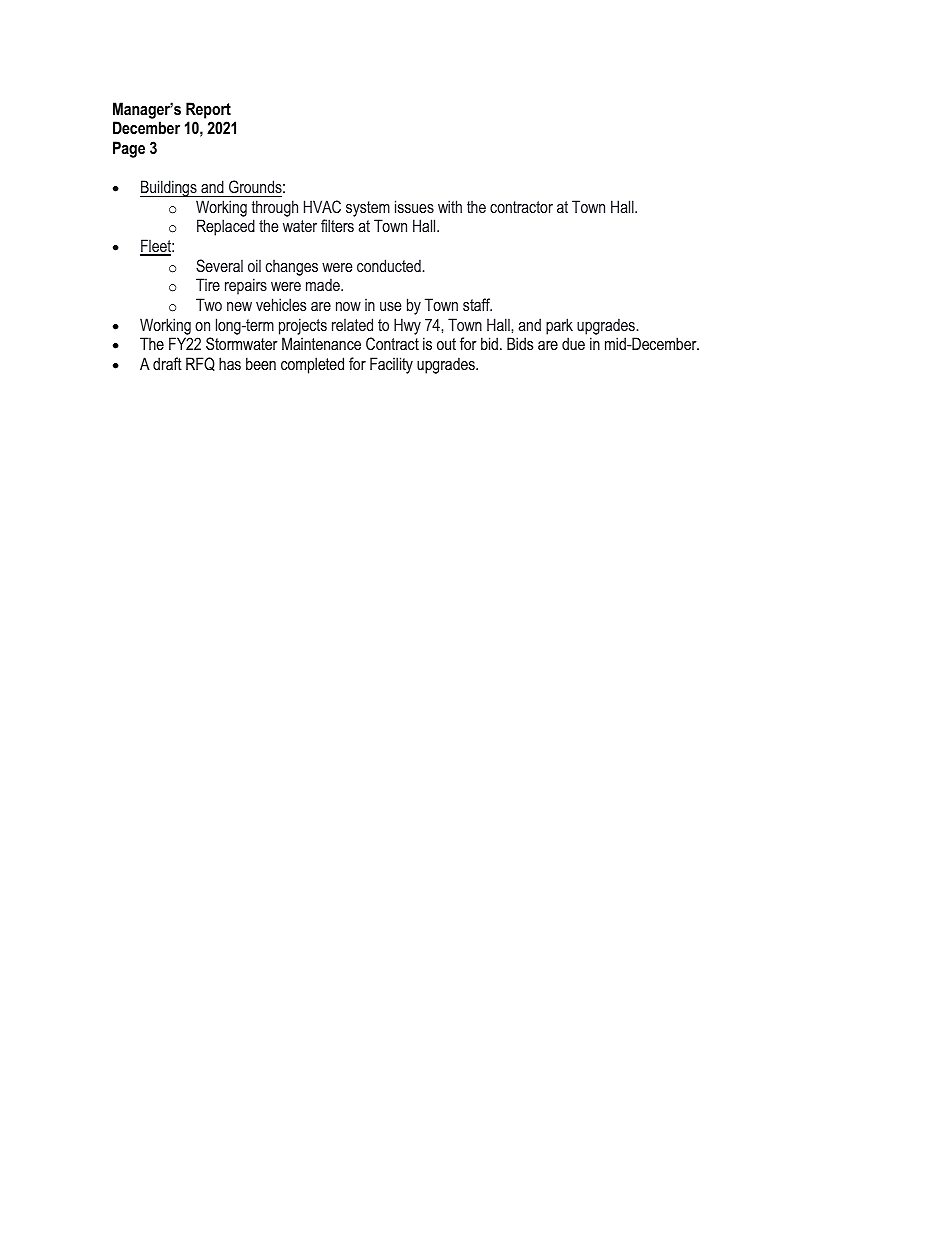  Describe the element at coordinates (129, 149) in the screenshot. I see `Page` at that location.
